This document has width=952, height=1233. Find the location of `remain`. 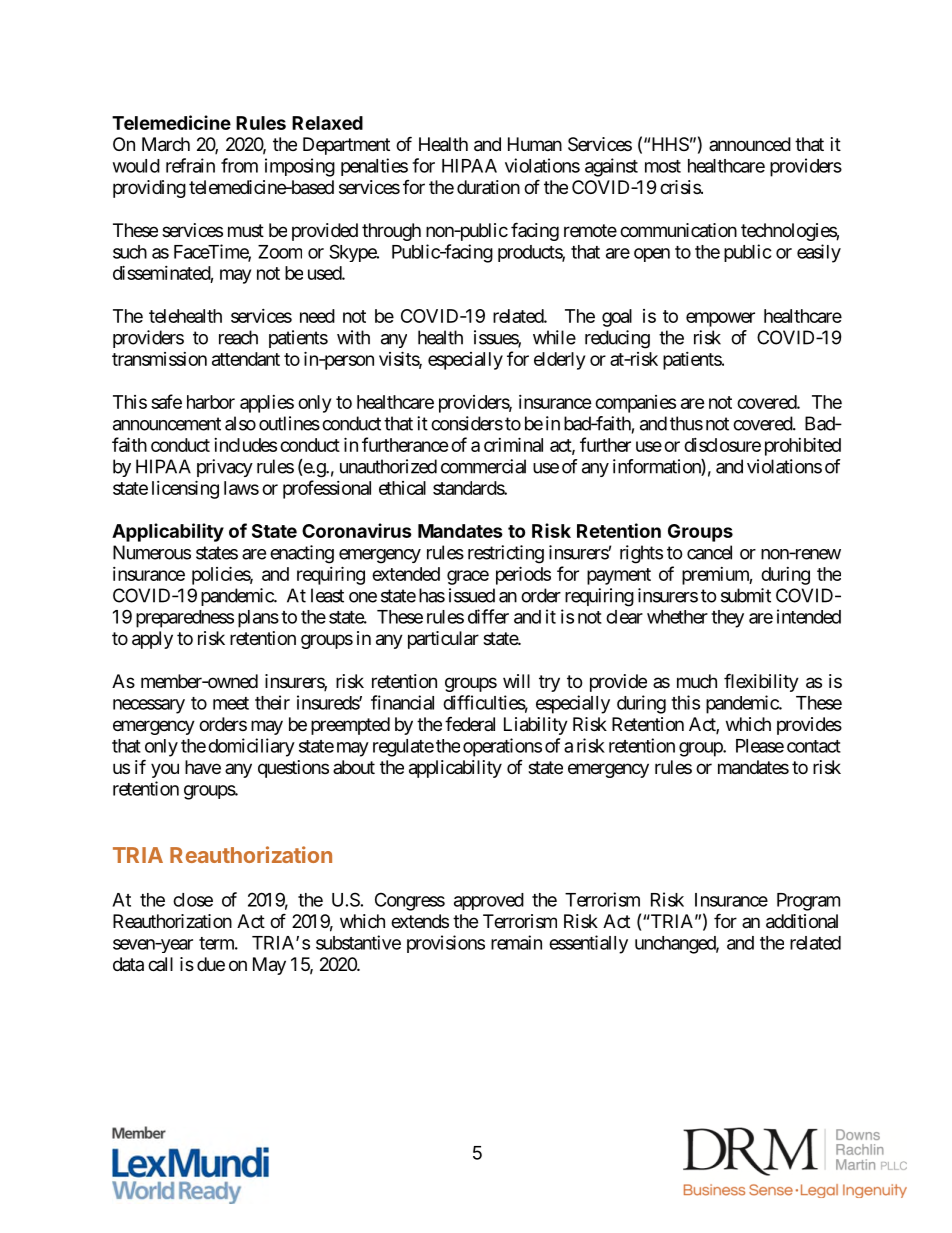

remain is located at coordinates (516, 942).
